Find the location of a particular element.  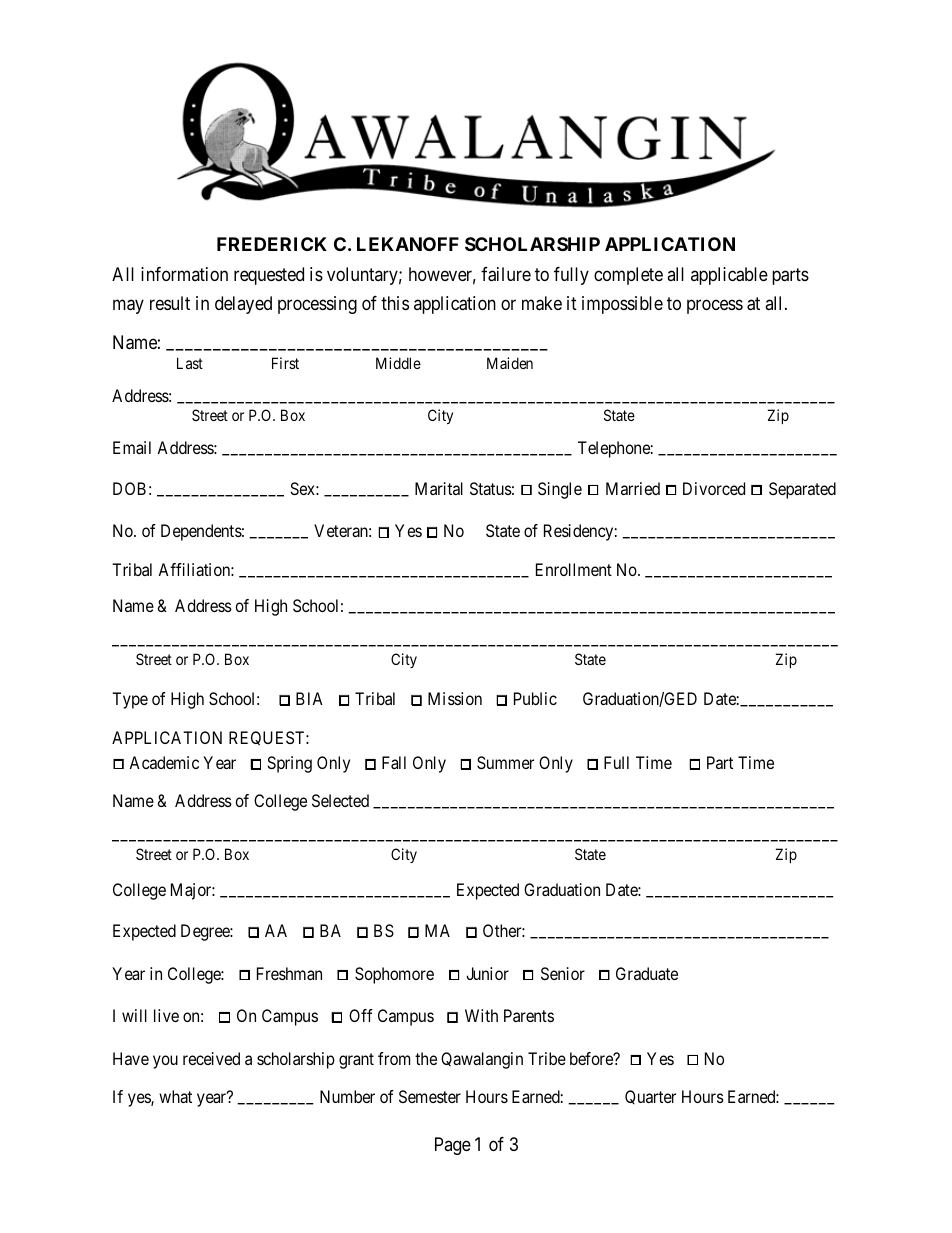

applicable is located at coordinates (729, 276).
